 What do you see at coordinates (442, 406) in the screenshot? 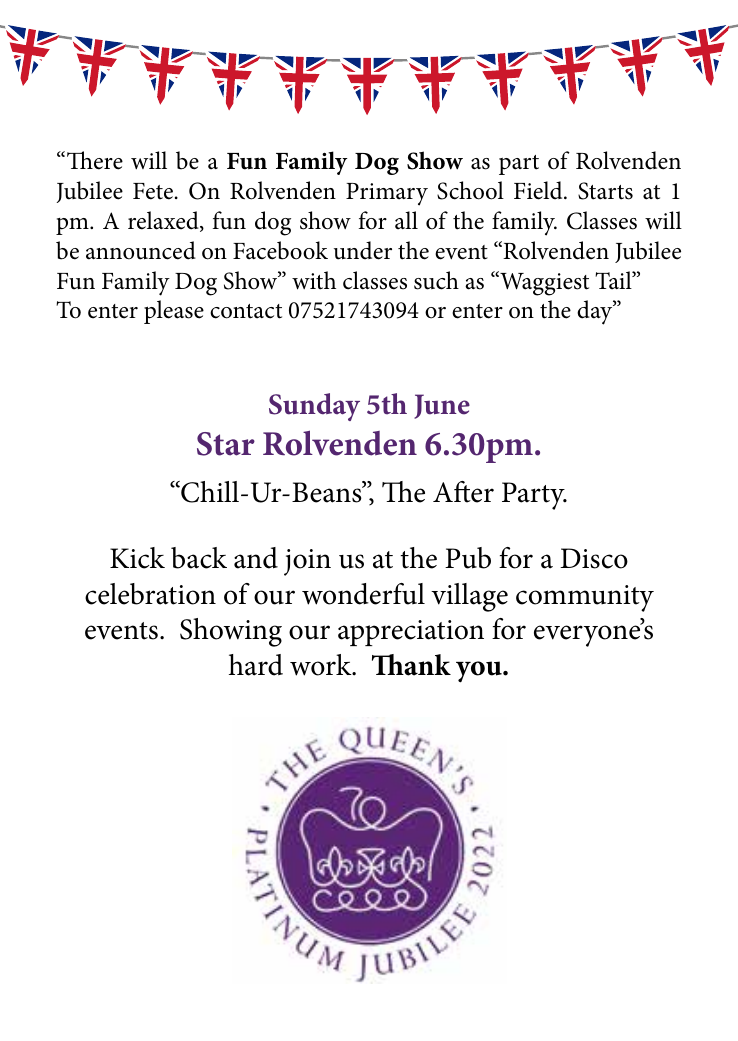
I see `June` at bounding box center [442, 406].
